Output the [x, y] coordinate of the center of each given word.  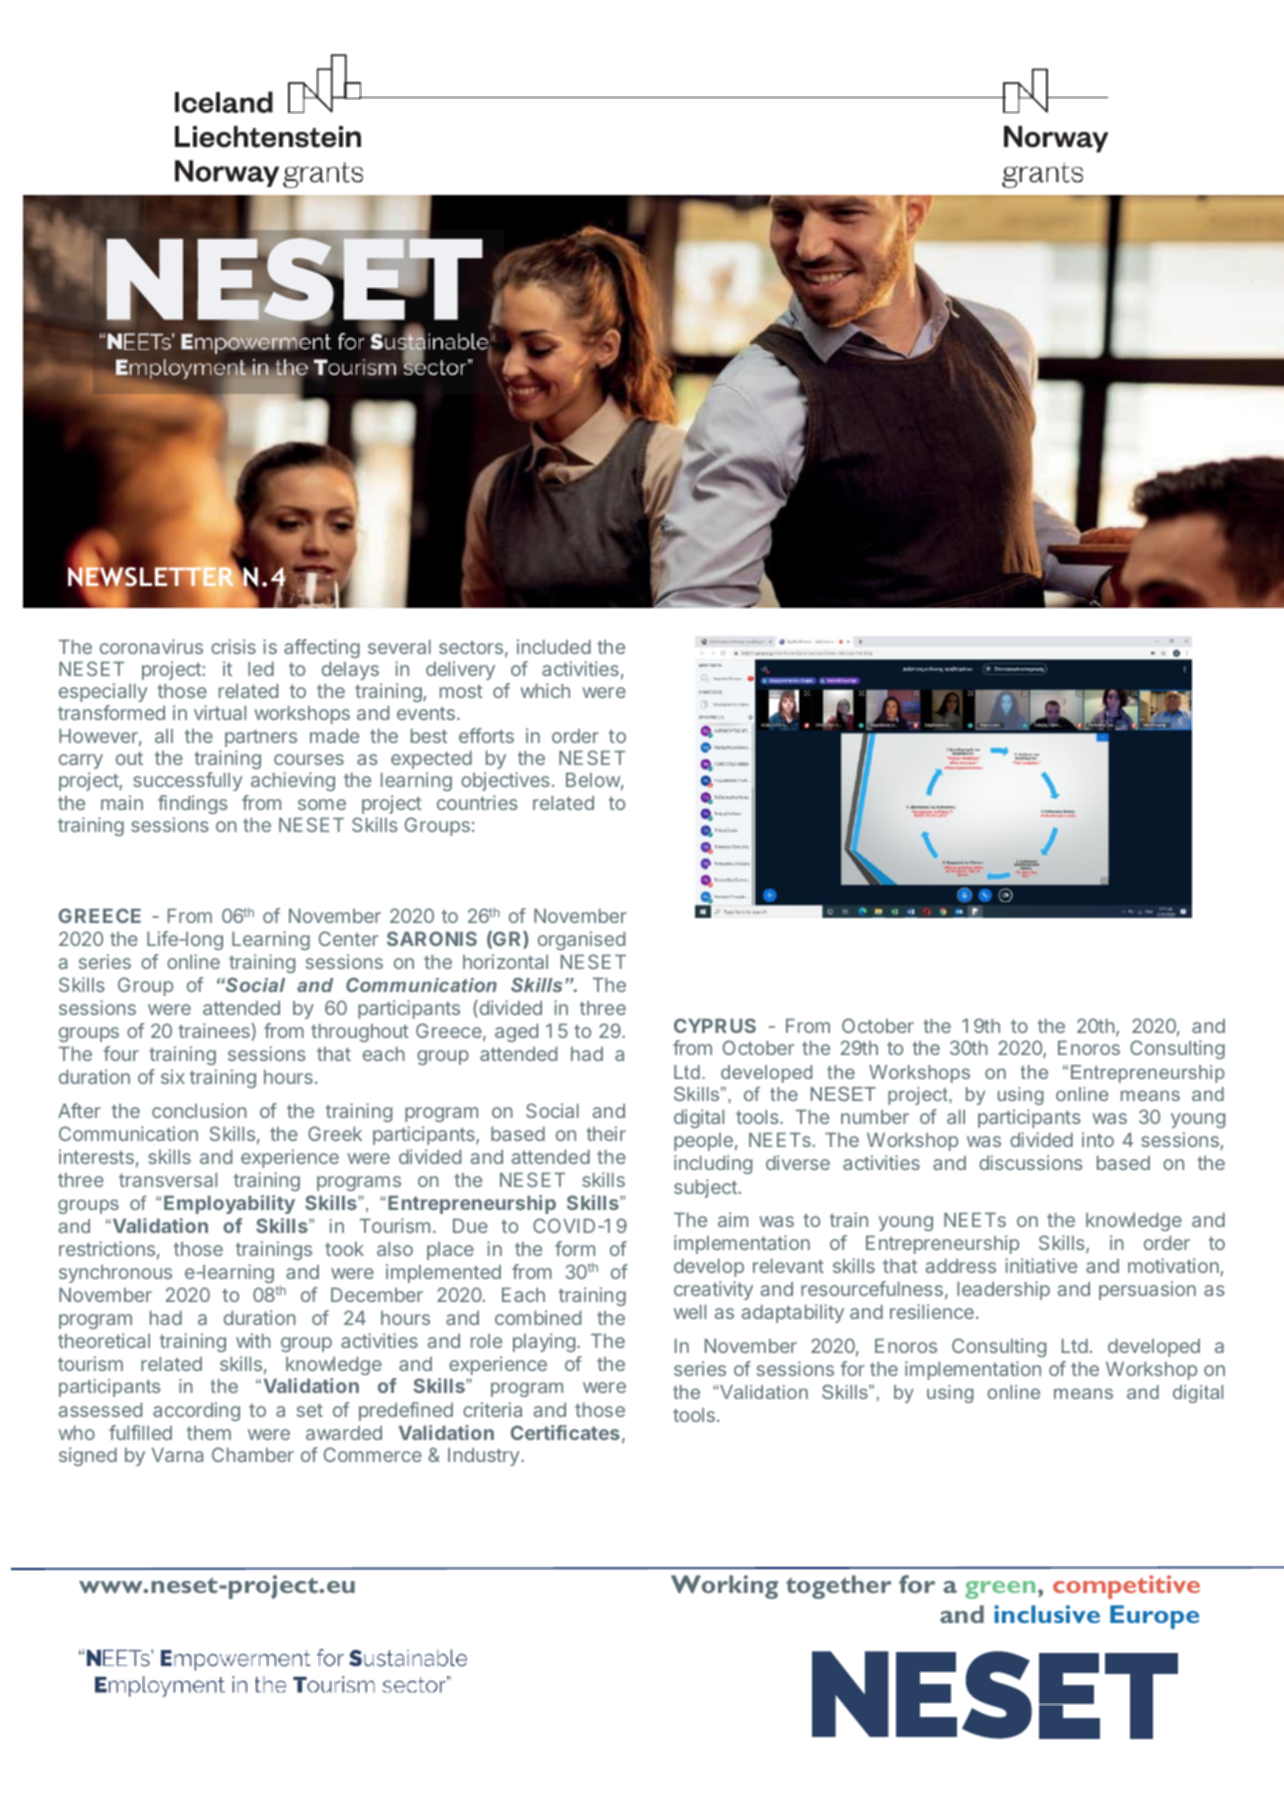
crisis [233, 646]
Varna [177, 1455]
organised [581, 940]
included [554, 646]
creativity [713, 1290]
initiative [1041, 1265]
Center [348, 938]
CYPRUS [715, 1025]
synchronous [115, 1274]
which [545, 690]
